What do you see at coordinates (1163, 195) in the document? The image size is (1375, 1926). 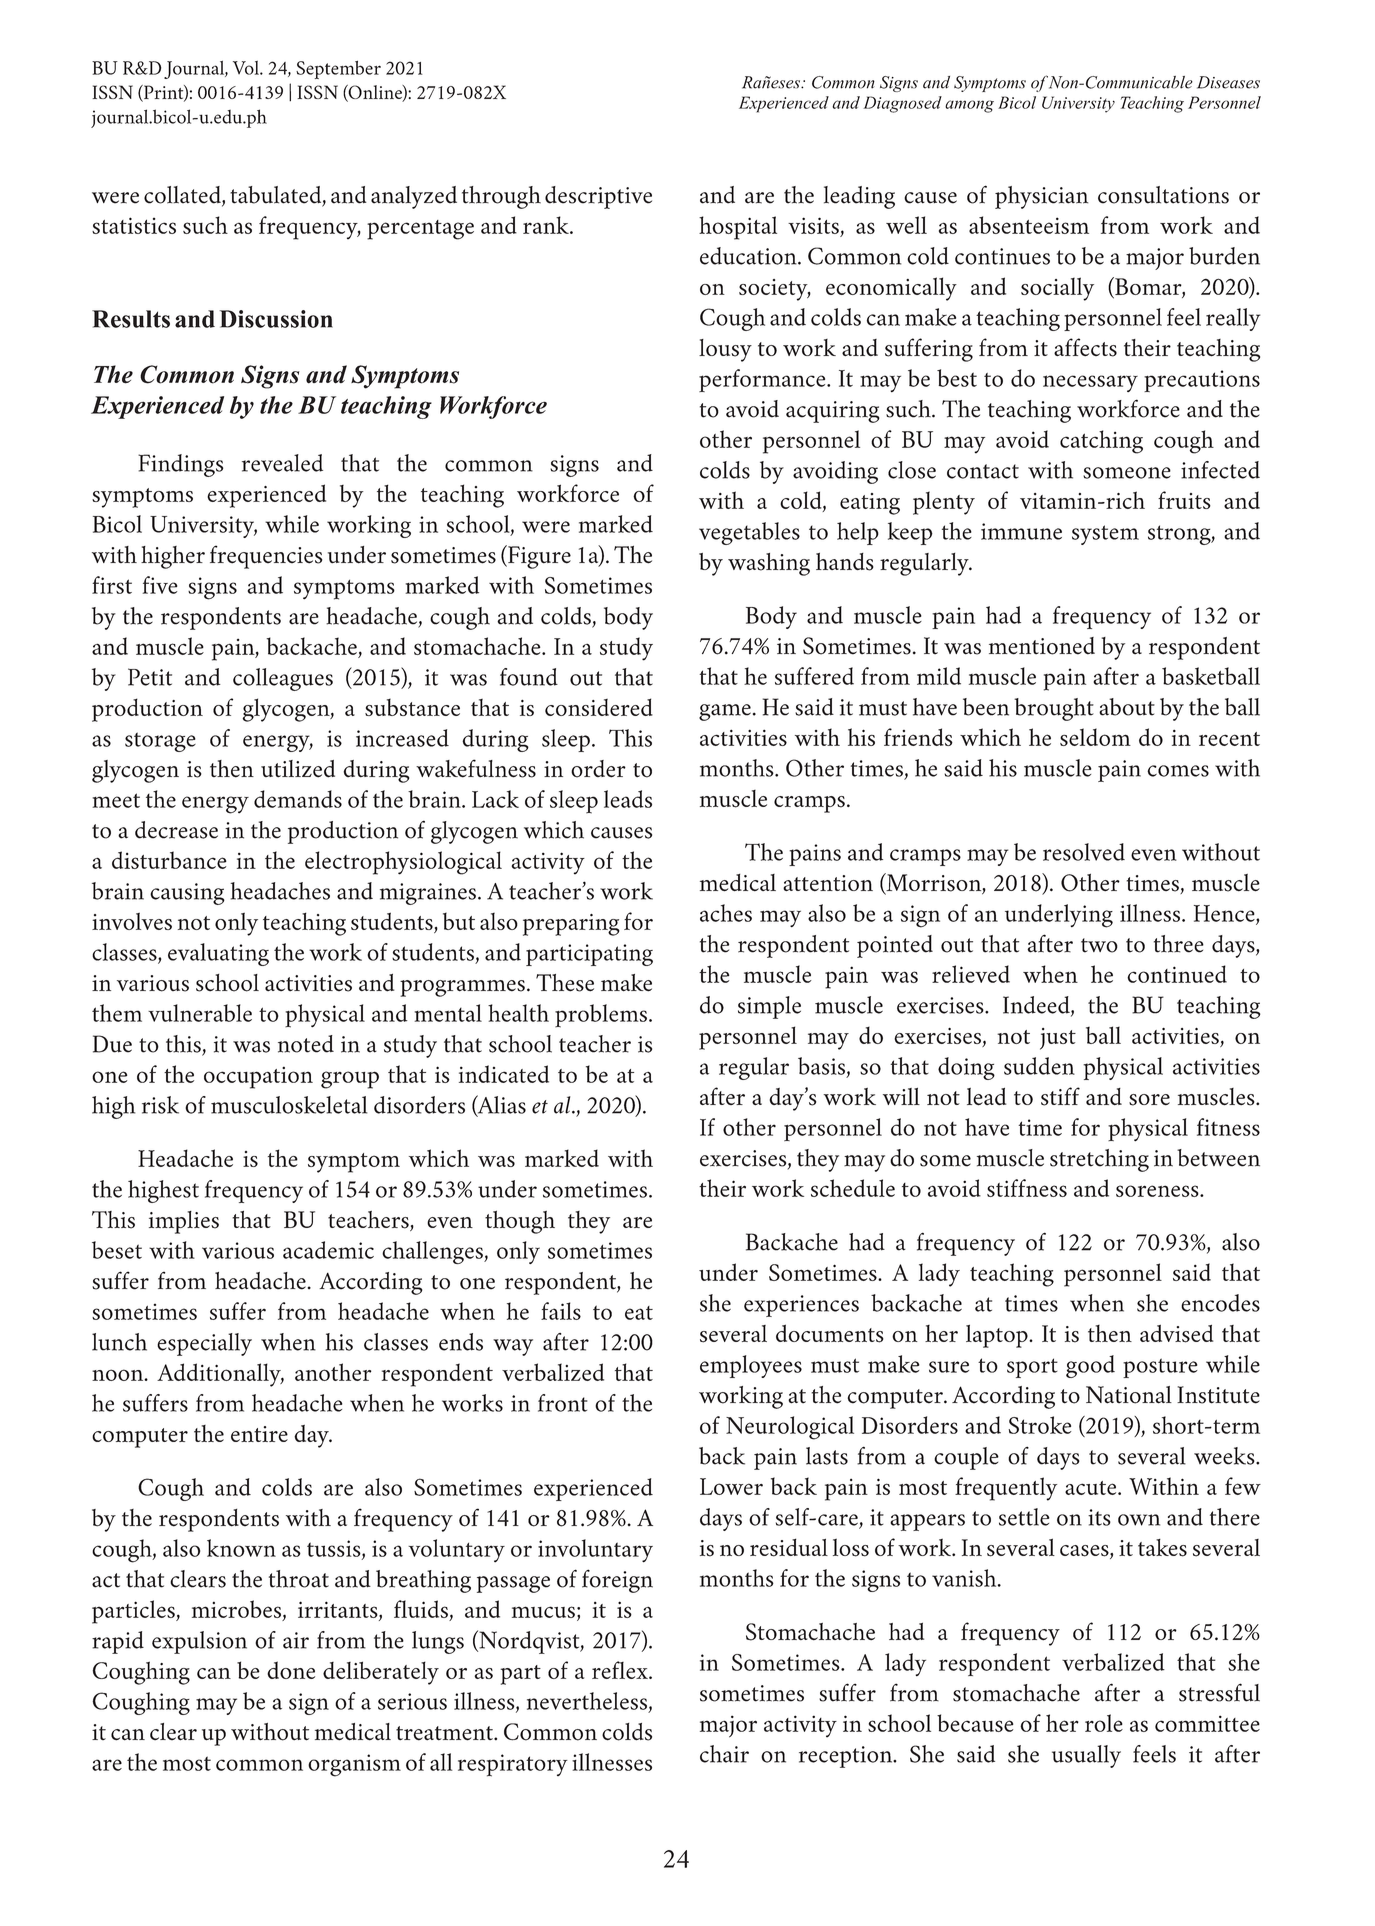 I see `consultations` at bounding box center [1163, 195].
